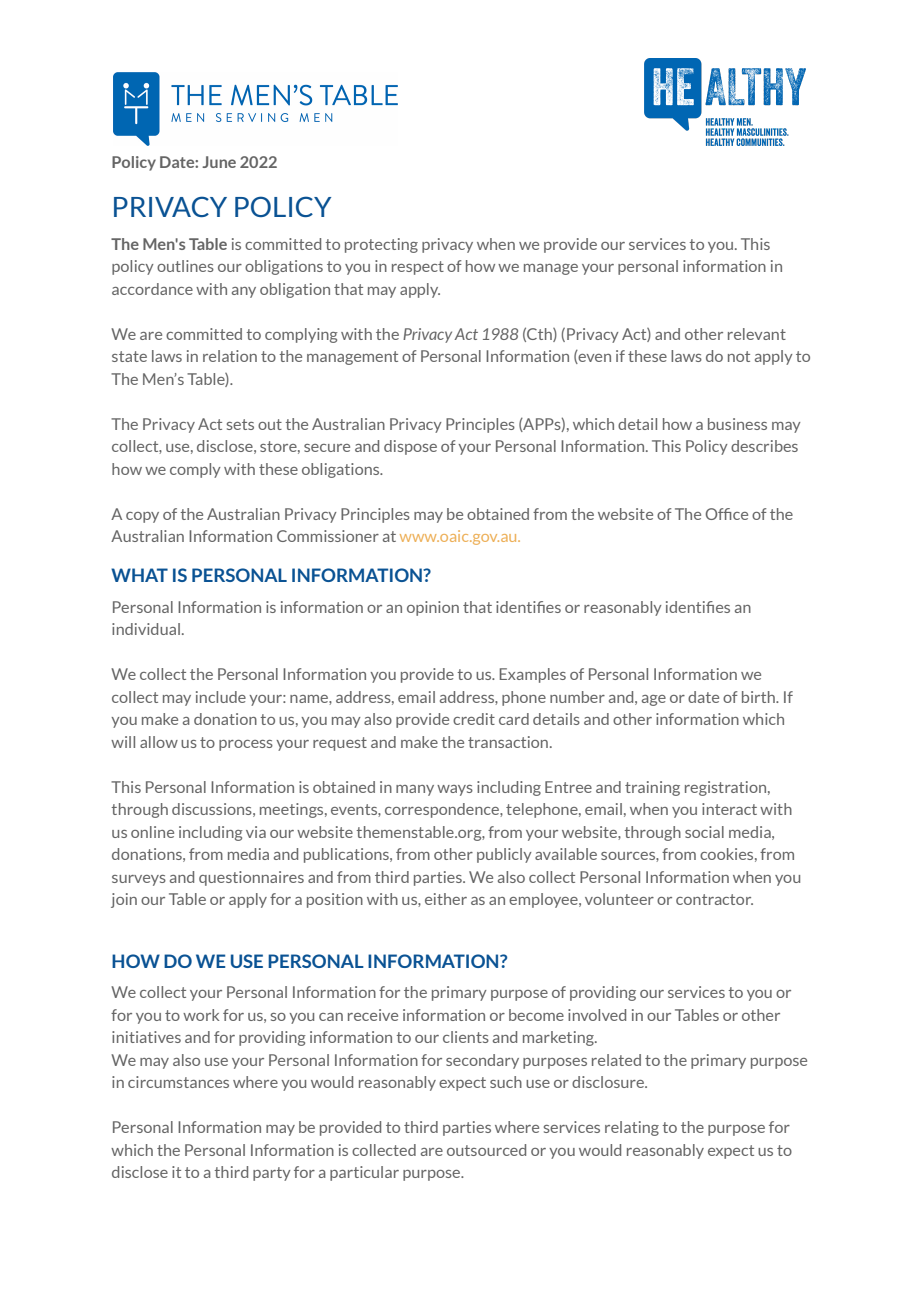  I want to click on Office, so click(727, 514).
